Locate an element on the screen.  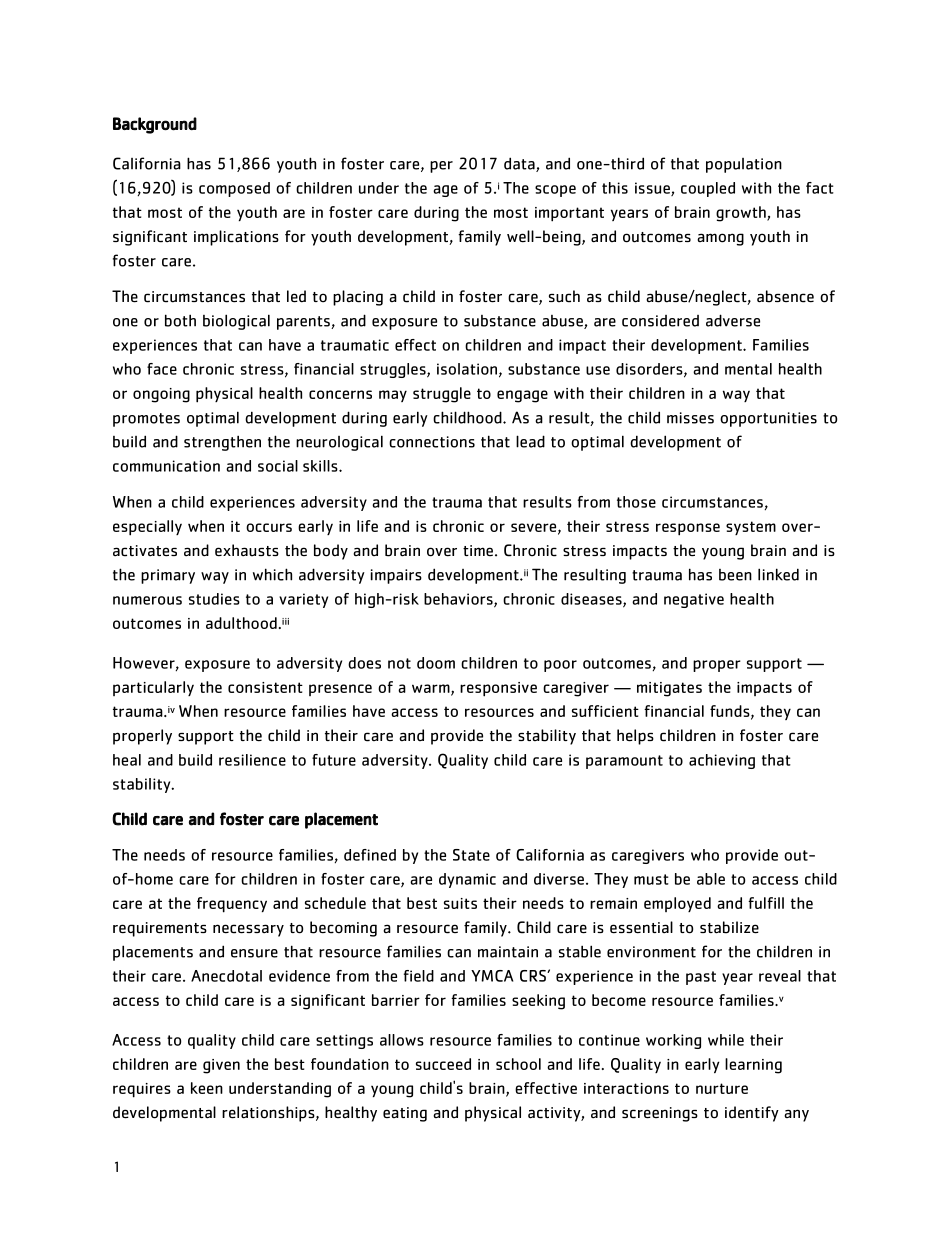
population is located at coordinates (744, 165).
